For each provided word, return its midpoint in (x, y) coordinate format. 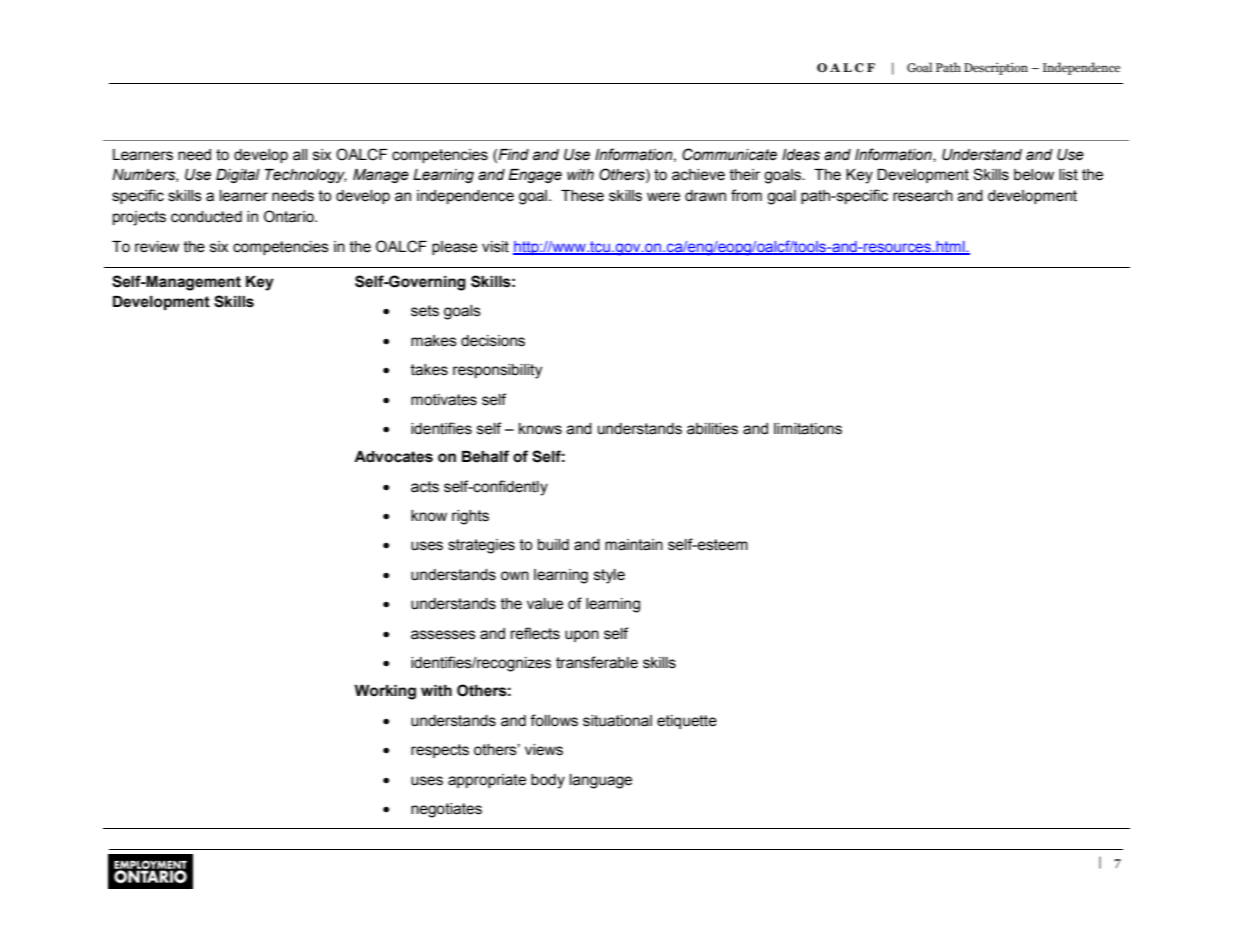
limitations (808, 429)
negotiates (446, 810)
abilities (712, 429)
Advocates (393, 457)
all (300, 155)
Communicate (729, 154)
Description (996, 68)
